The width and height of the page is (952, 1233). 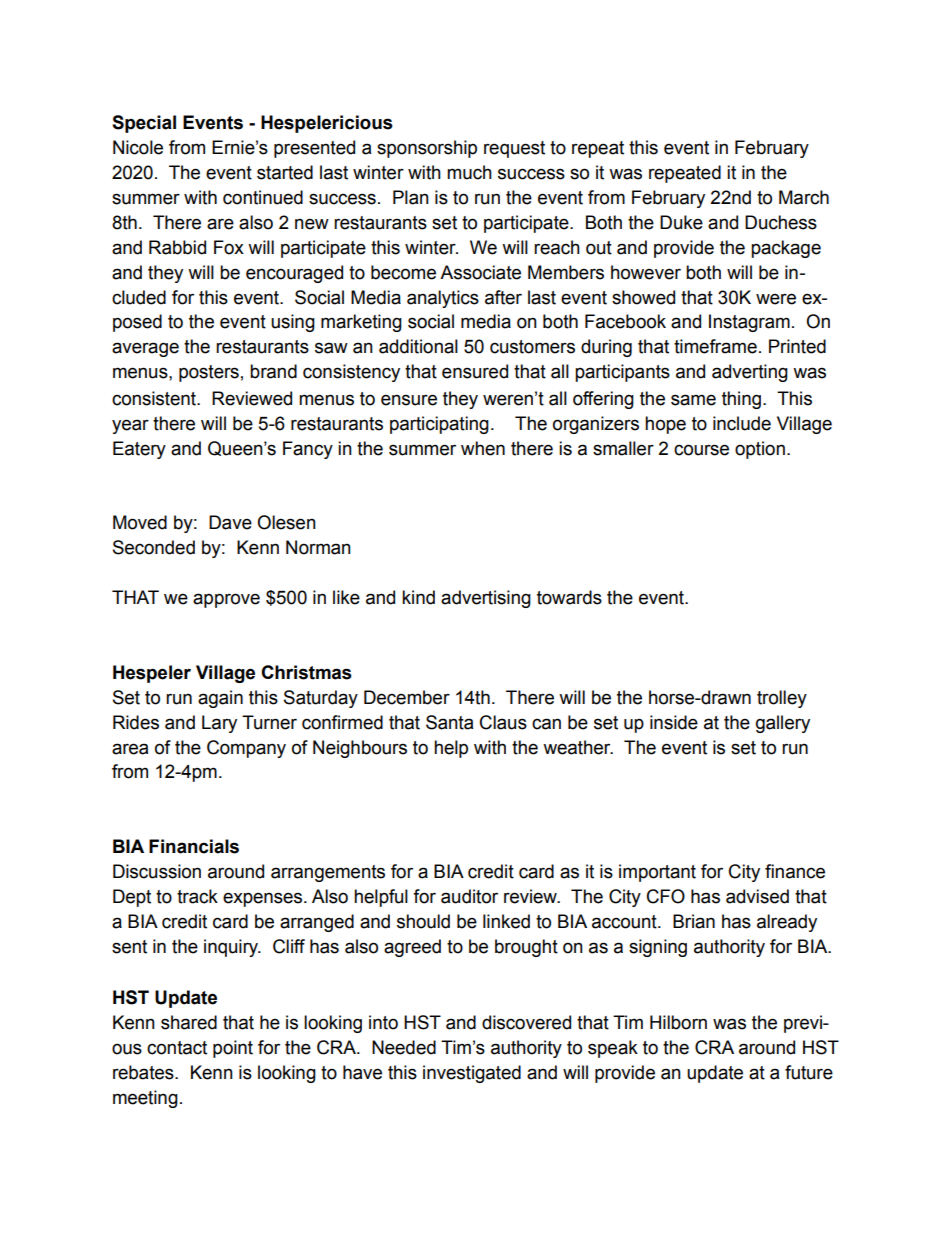 What do you see at coordinates (486, 599) in the page?
I see `advertising` at bounding box center [486, 599].
